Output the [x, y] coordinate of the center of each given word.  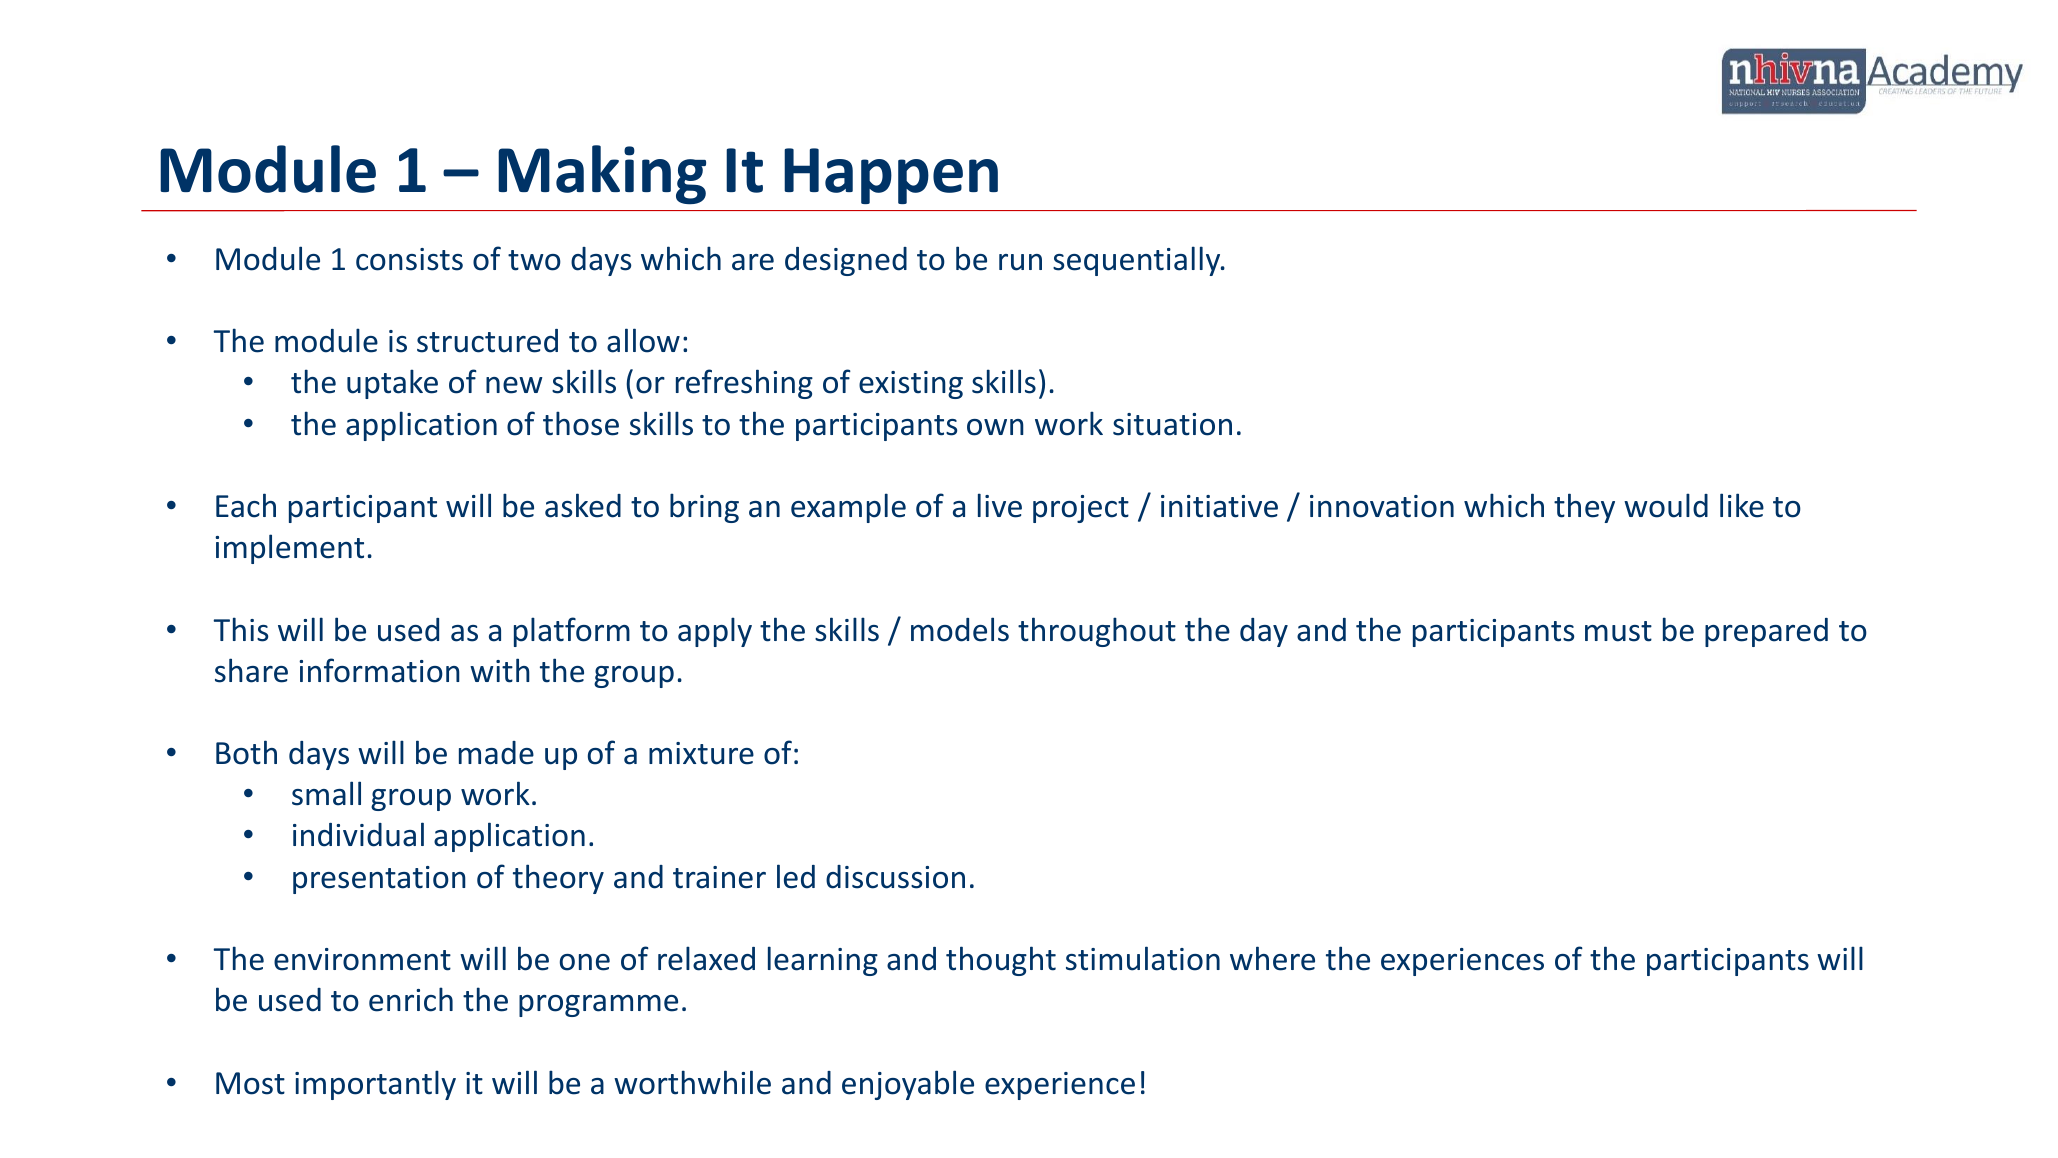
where [1272, 958]
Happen [891, 176]
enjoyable [908, 1085]
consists [409, 259]
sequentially [1138, 261]
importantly [375, 1085]
